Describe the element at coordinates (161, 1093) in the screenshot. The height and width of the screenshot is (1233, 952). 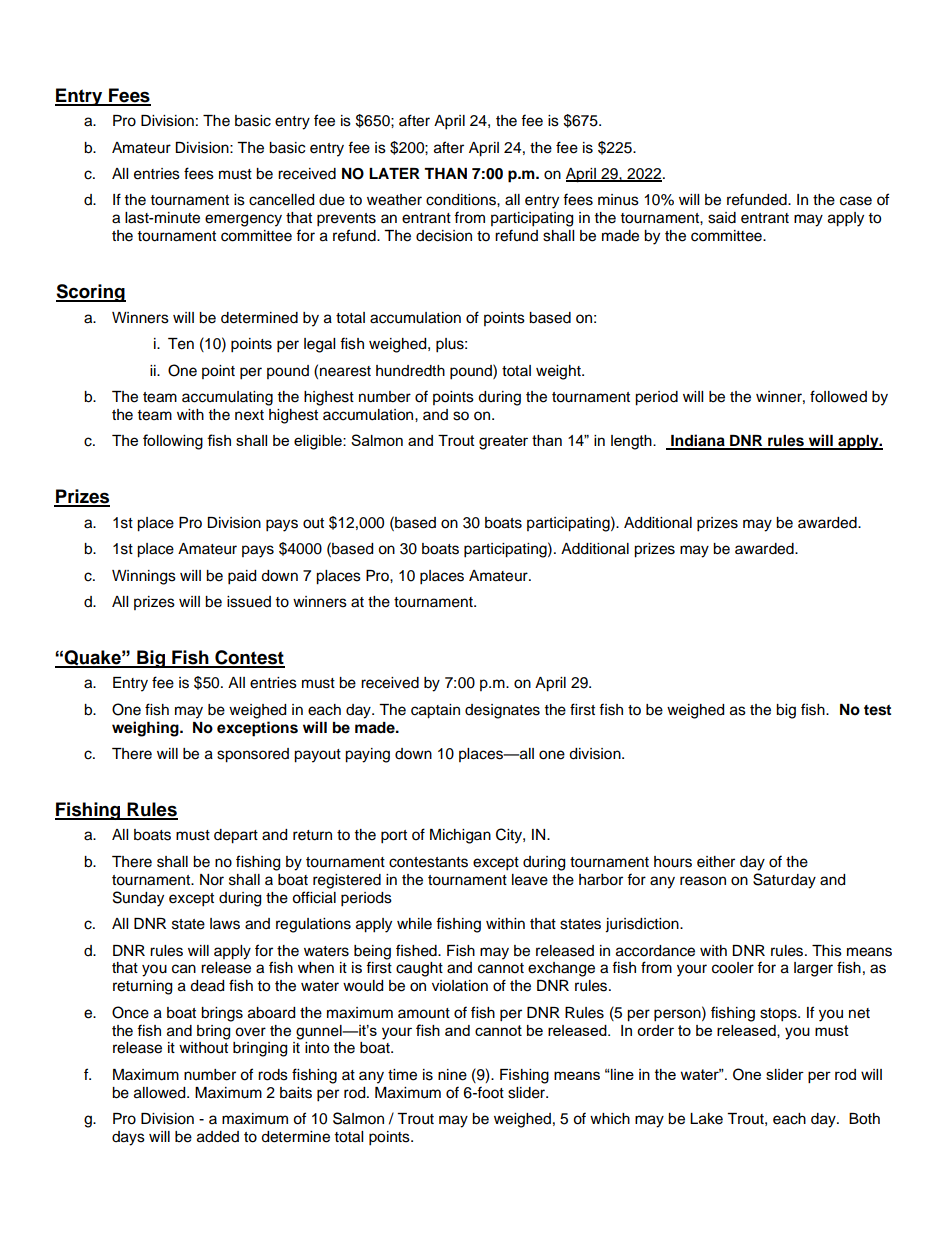
I see `allowed` at that location.
